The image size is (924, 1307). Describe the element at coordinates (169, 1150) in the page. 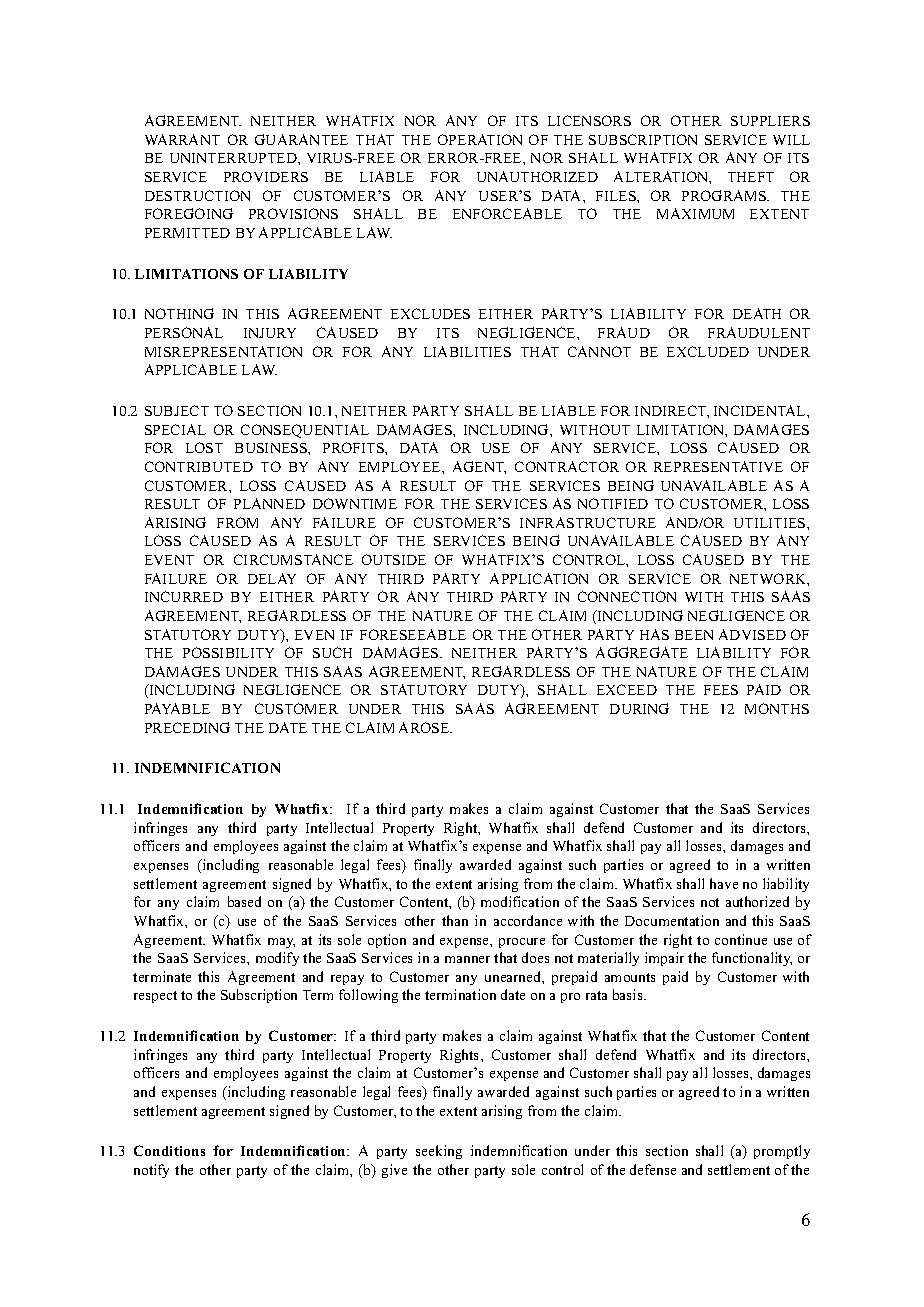

I see `Conditions` at that location.
